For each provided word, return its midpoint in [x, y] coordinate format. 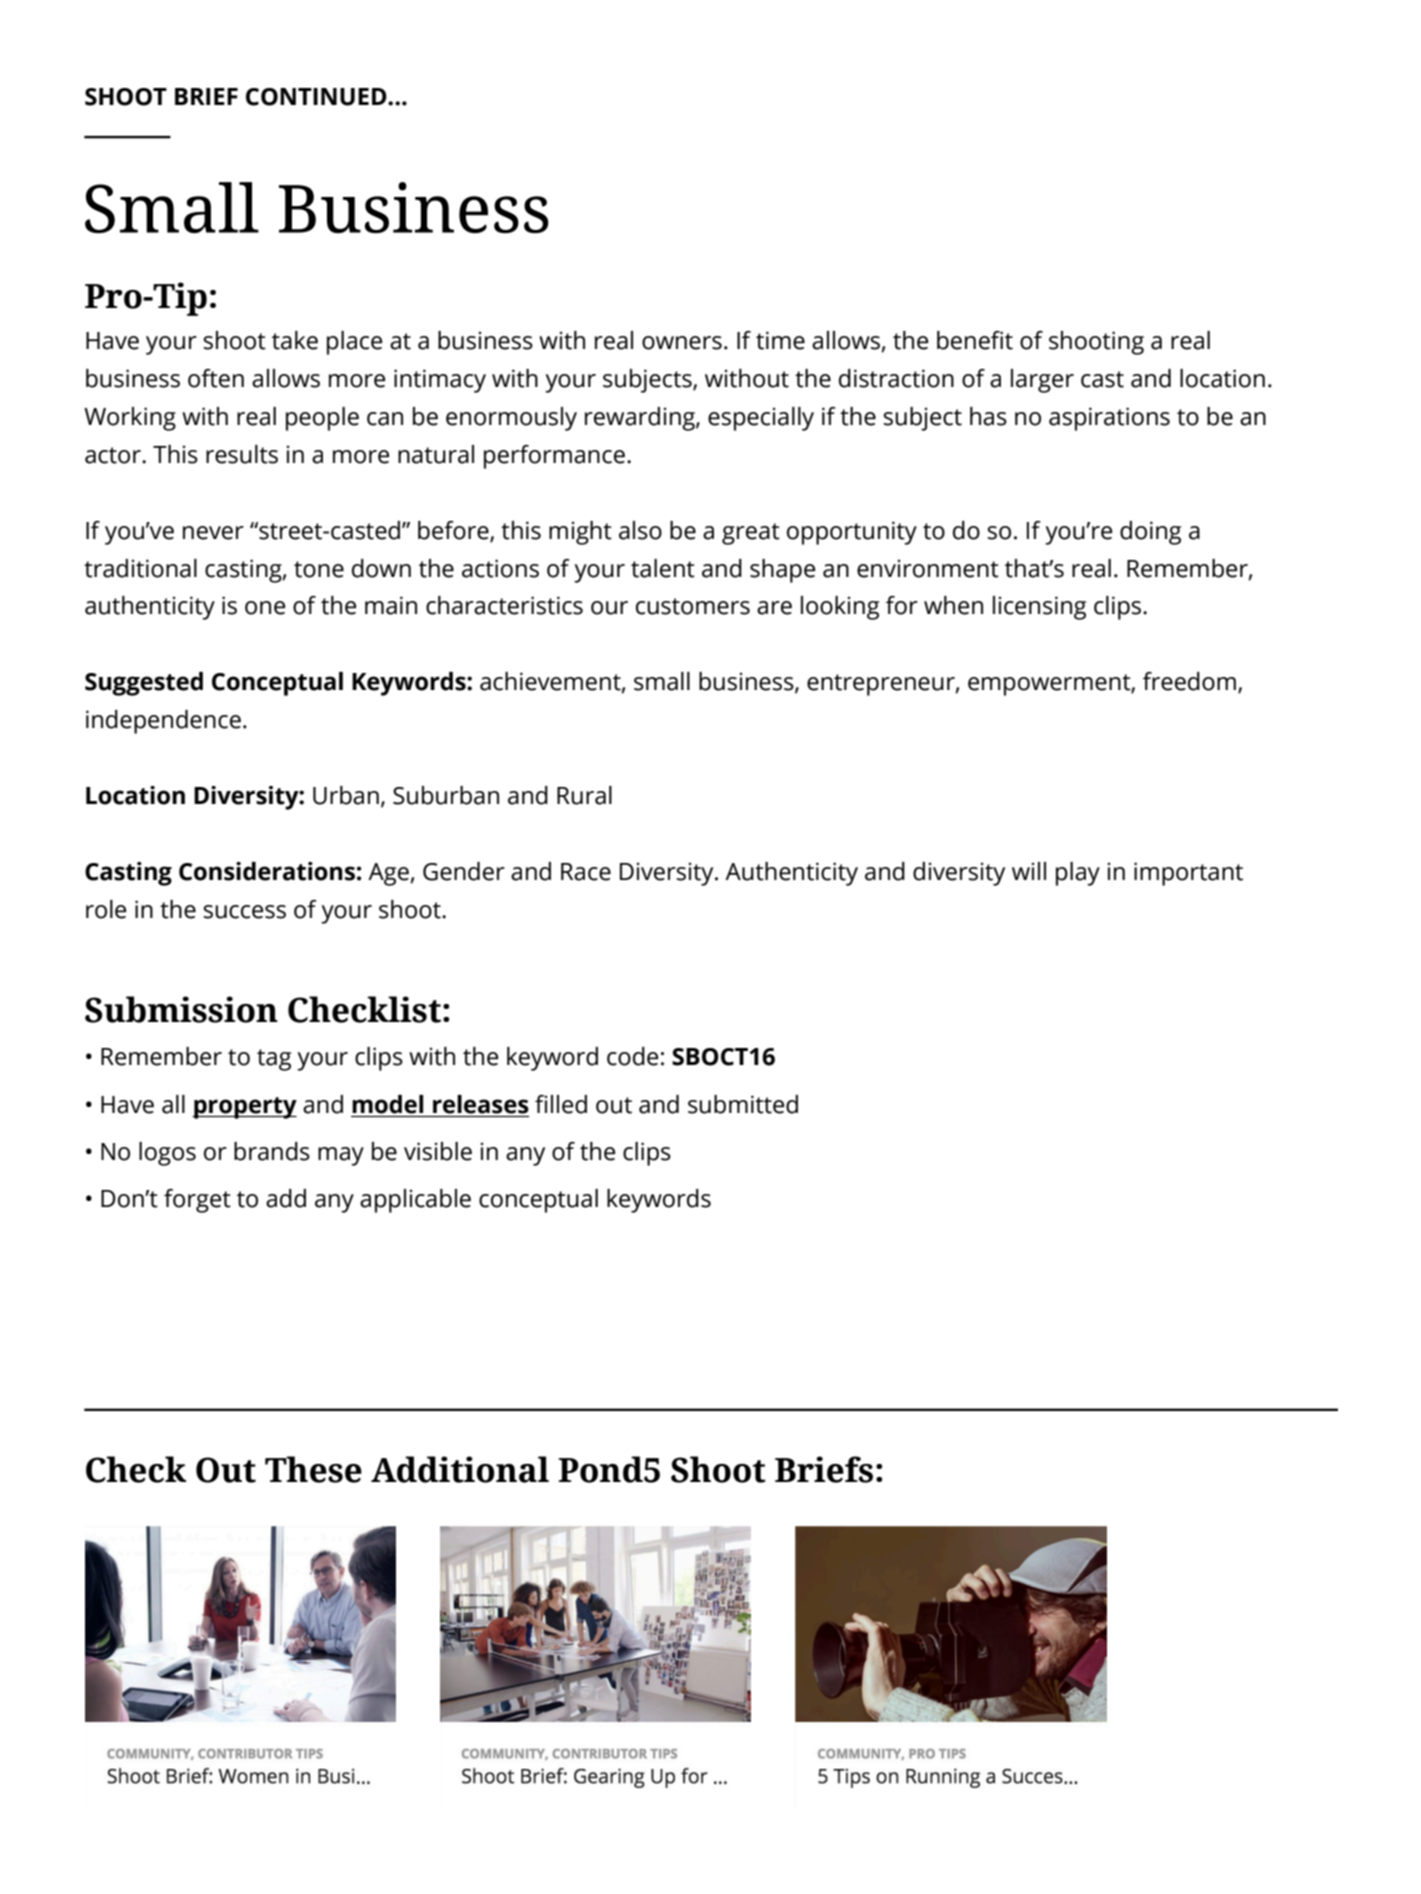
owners [682, 343]
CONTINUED [317, 97]
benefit [975, 340]
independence [163, 722]
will [1029, 871]
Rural [584, 795]
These [313, 1469]
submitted [743, 1104]
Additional [460, 1469]
